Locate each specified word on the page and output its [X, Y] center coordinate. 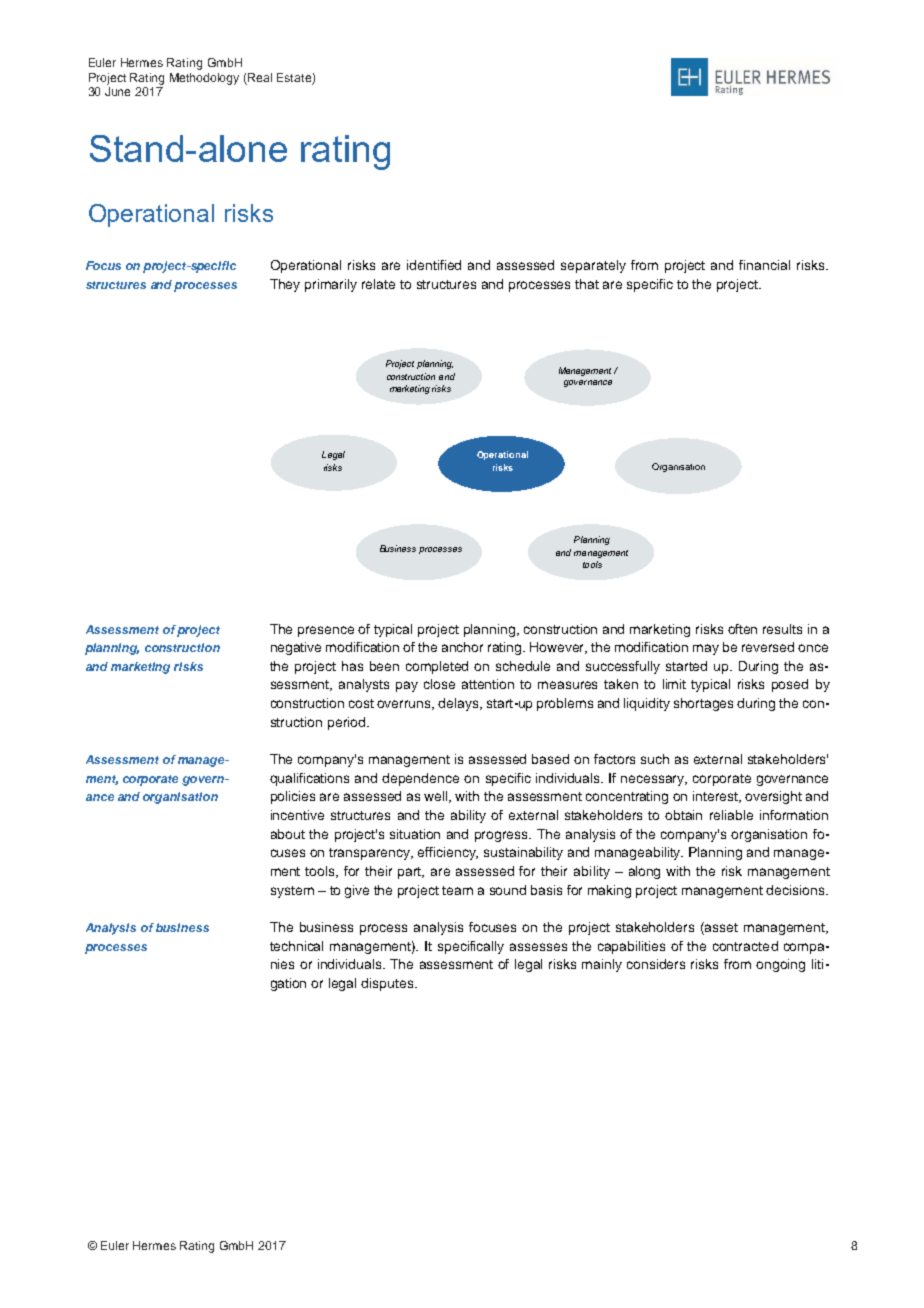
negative [296, 648]
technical [296, 946]
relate [378, 284]
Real [260, 77]
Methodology [204, 79]
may [706, 649]
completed [437, 667]
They [285, 285]
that [587, 284]
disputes [388, 984]
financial [764, 265]
